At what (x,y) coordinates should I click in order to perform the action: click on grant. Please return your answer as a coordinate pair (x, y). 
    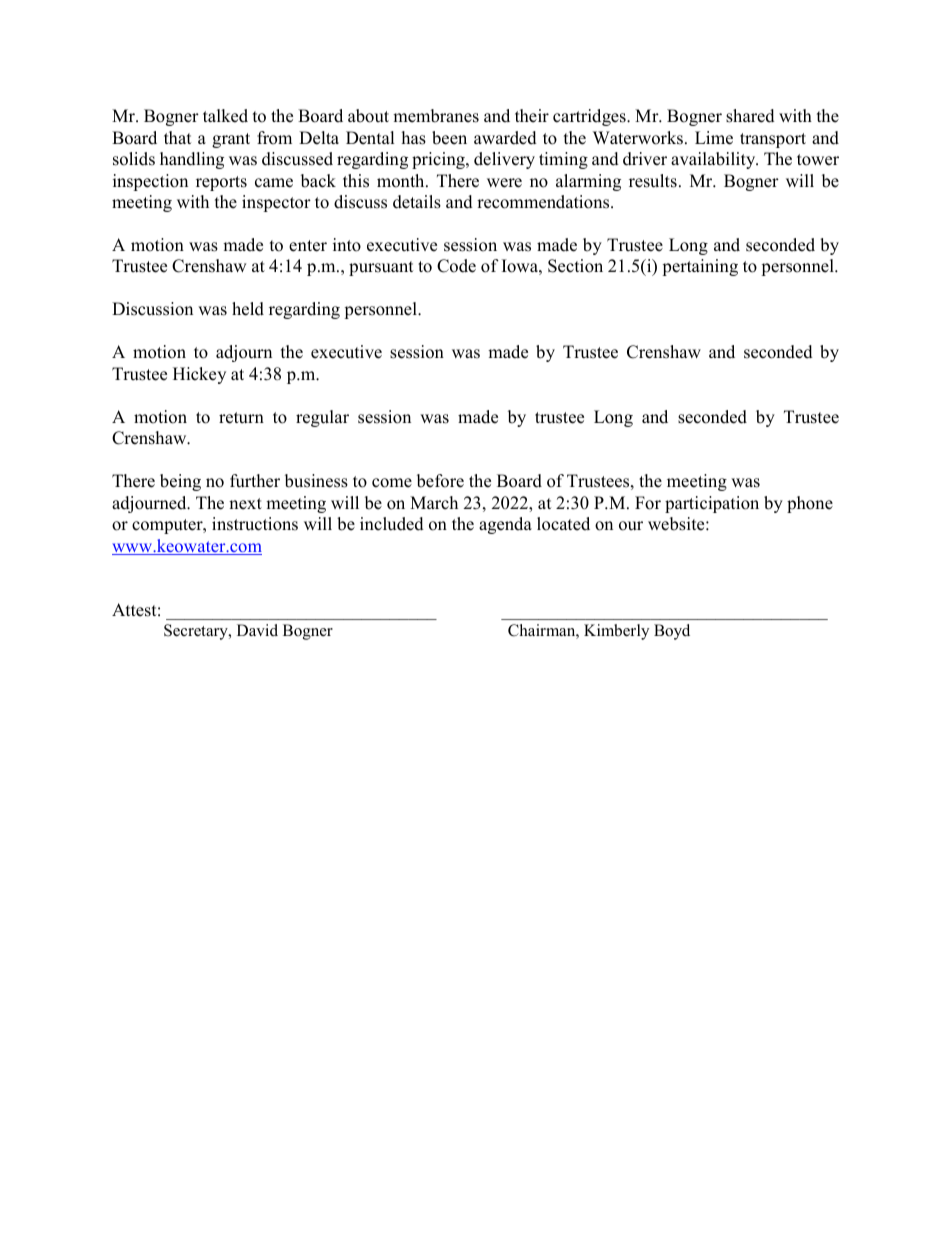
    Looking at the image, I should click on (231, 140).
